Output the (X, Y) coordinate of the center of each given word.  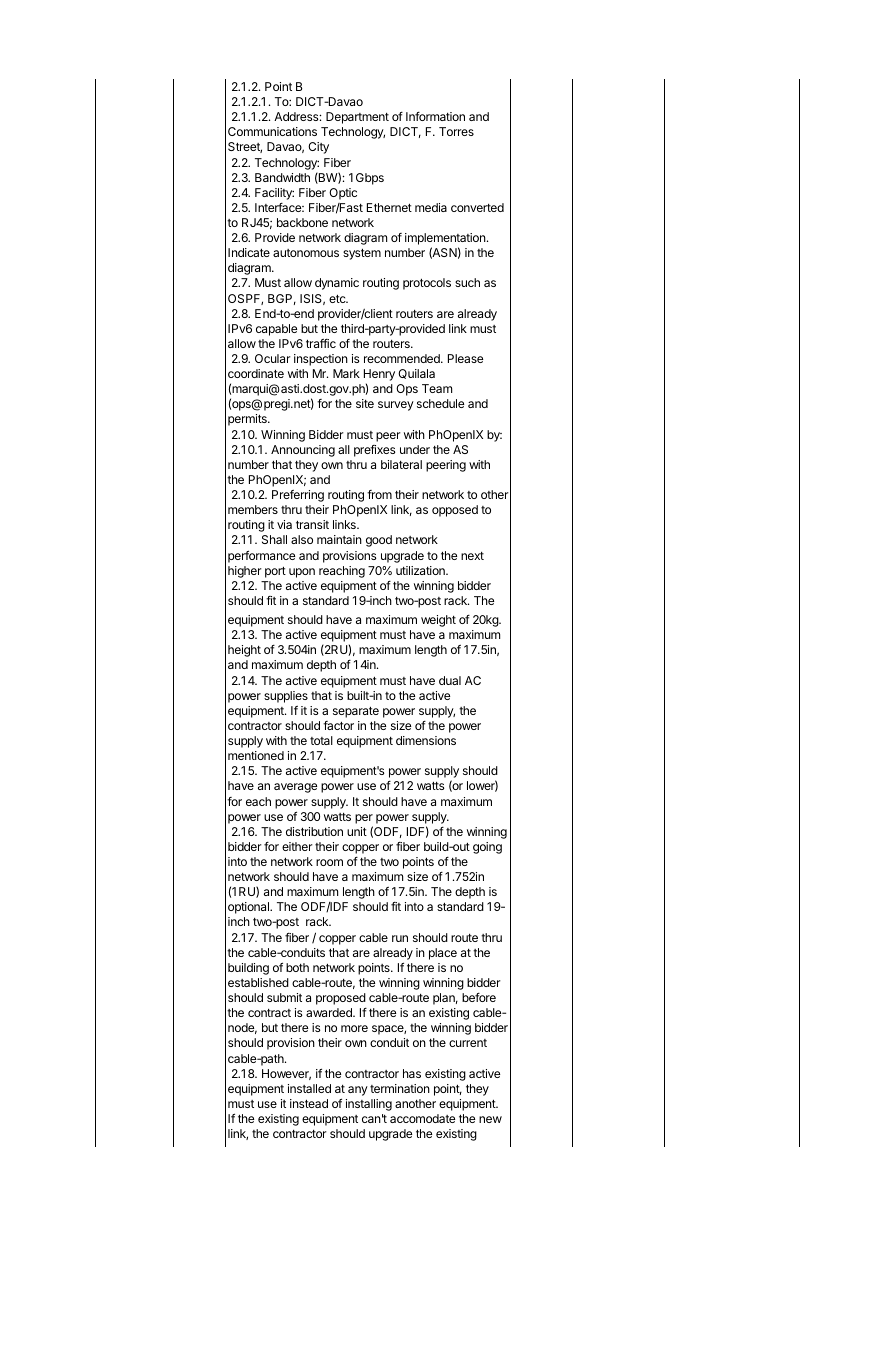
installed (309, 1088)
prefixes (375, 451)
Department (357, 118)
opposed (455, 511)
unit (357, 831)
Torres (456, 131)
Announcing (303, 451)
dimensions (426, 740)
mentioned (256, 755)
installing (369, 1105)
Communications (272, 131)
